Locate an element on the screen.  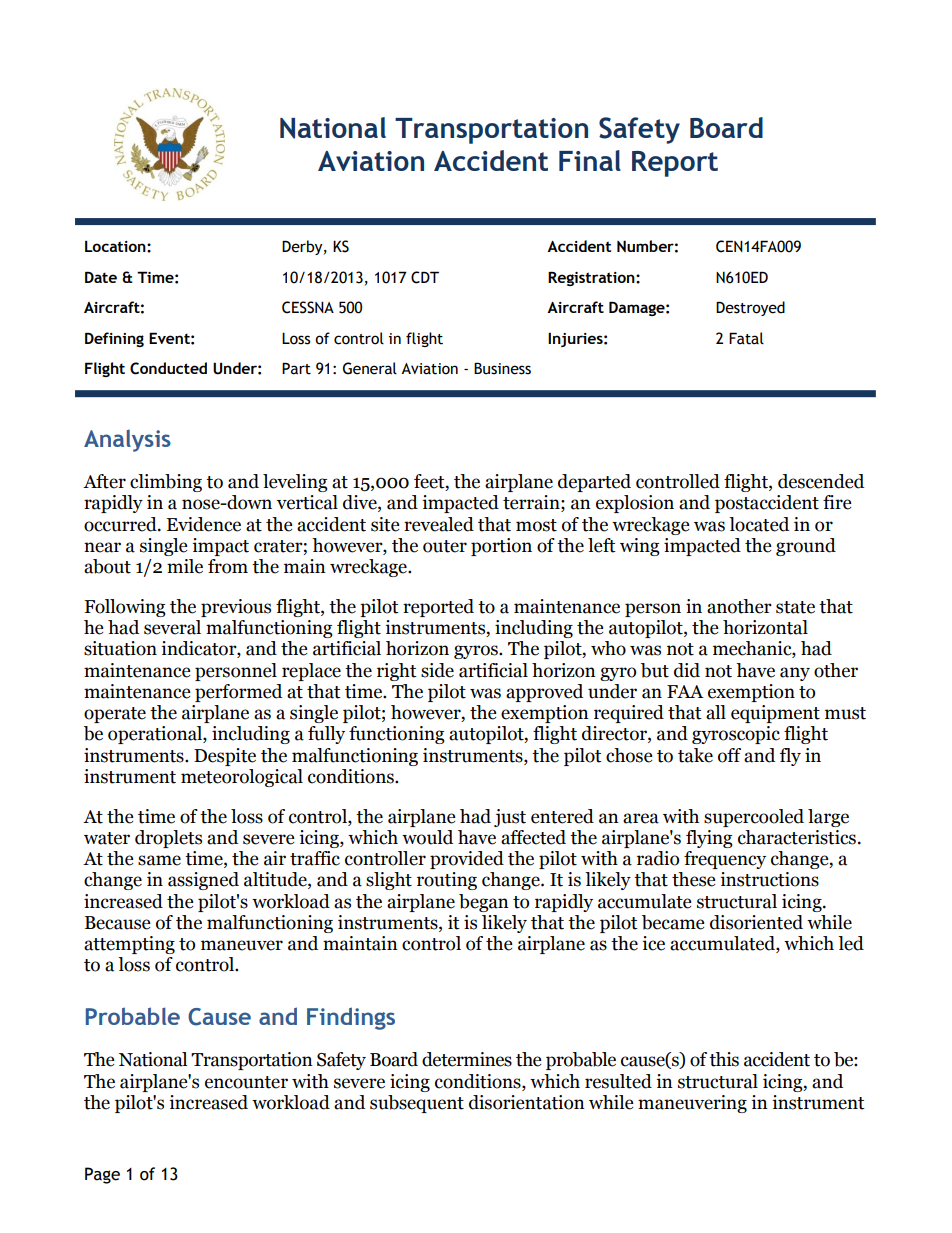
Final is located at coordinates (590, 160).
